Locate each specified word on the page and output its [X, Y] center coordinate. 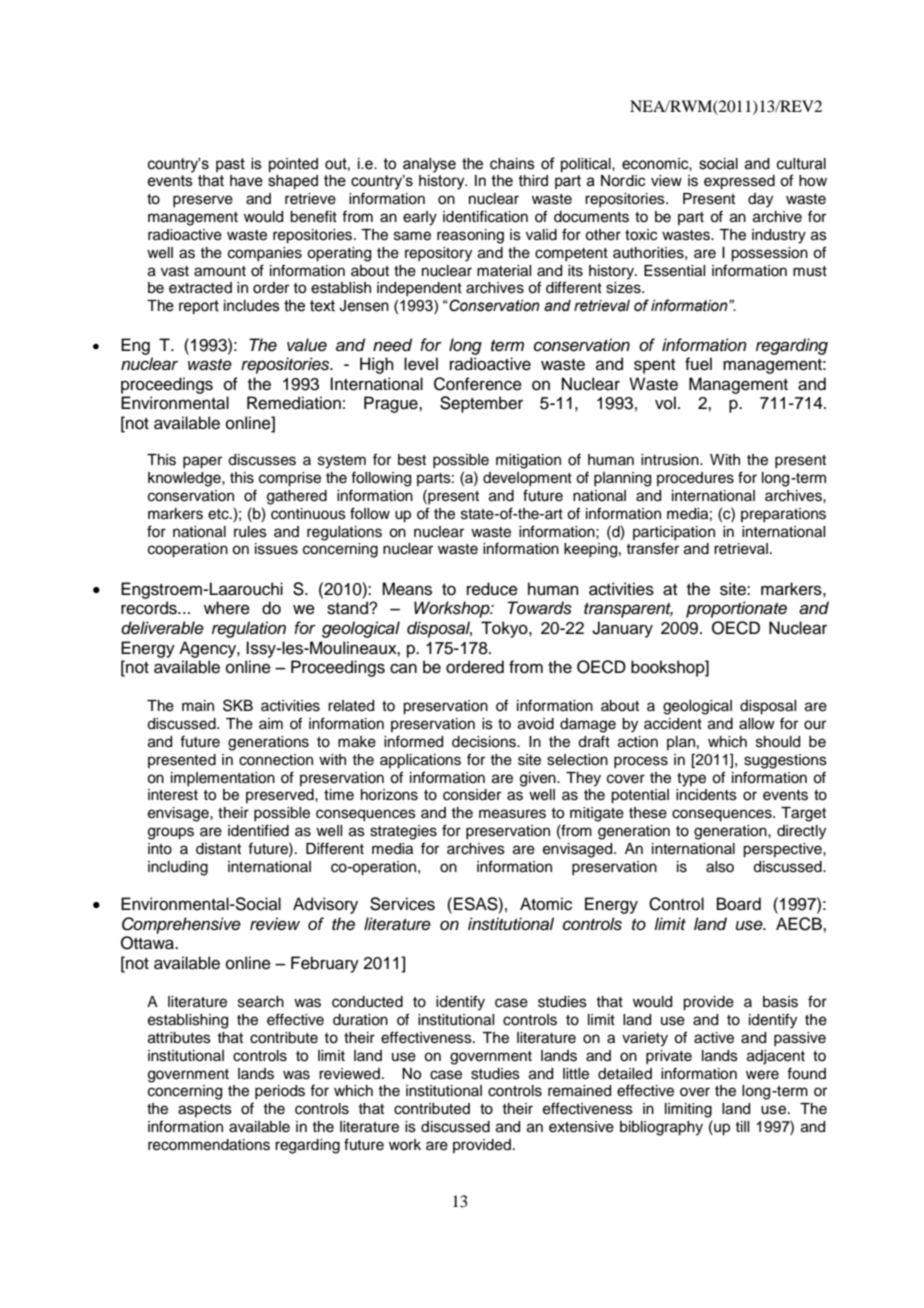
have [246, 181]
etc [219, 514]
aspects [205, 1110]
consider [472, 795]
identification [485, 216]
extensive [581, 1127]
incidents [706, 795]
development [527, 479]
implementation [223, 779]
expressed [739, 182]
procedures [695, 479]
